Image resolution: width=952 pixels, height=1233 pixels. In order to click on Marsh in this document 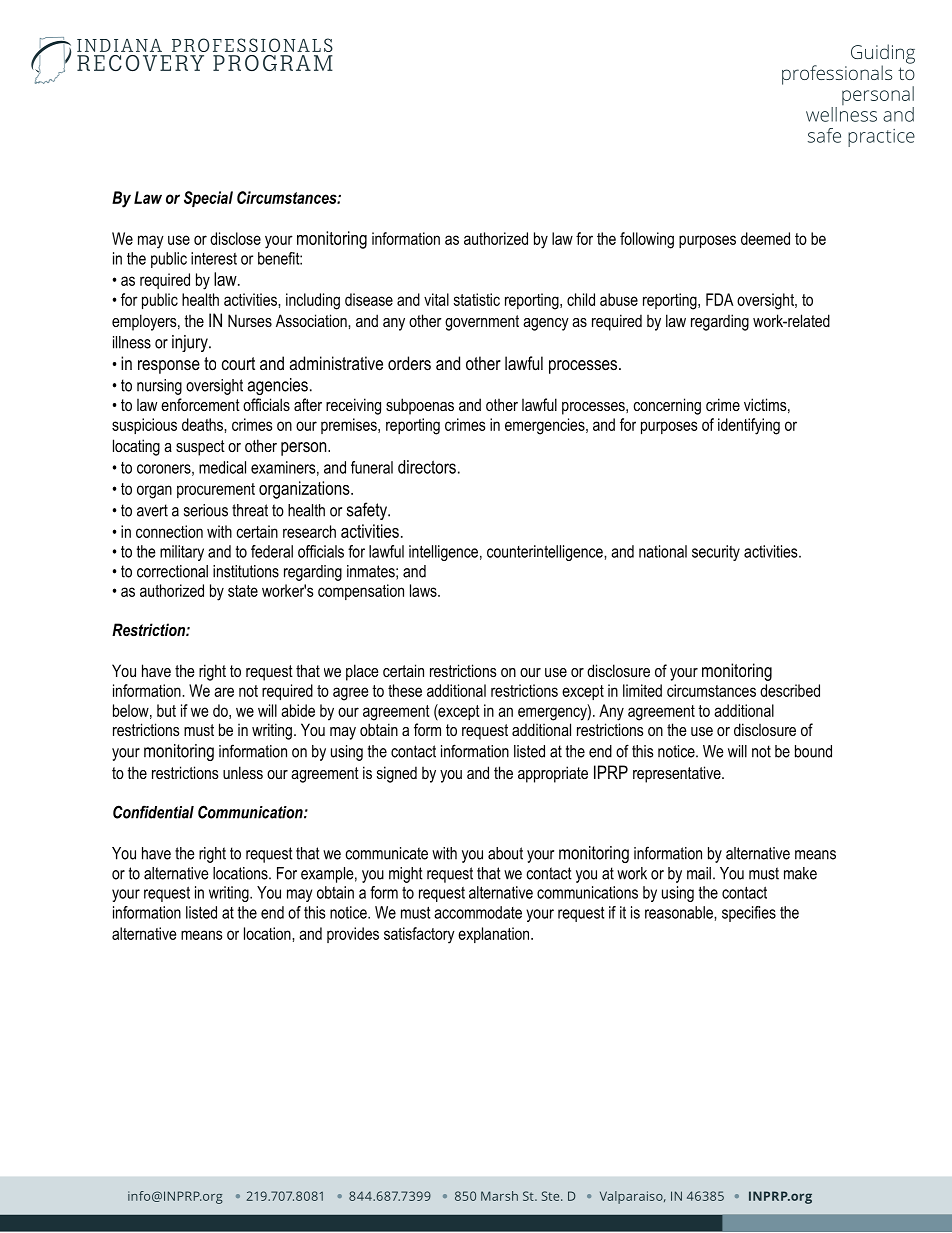, I will do `click(499, 1196)`.
